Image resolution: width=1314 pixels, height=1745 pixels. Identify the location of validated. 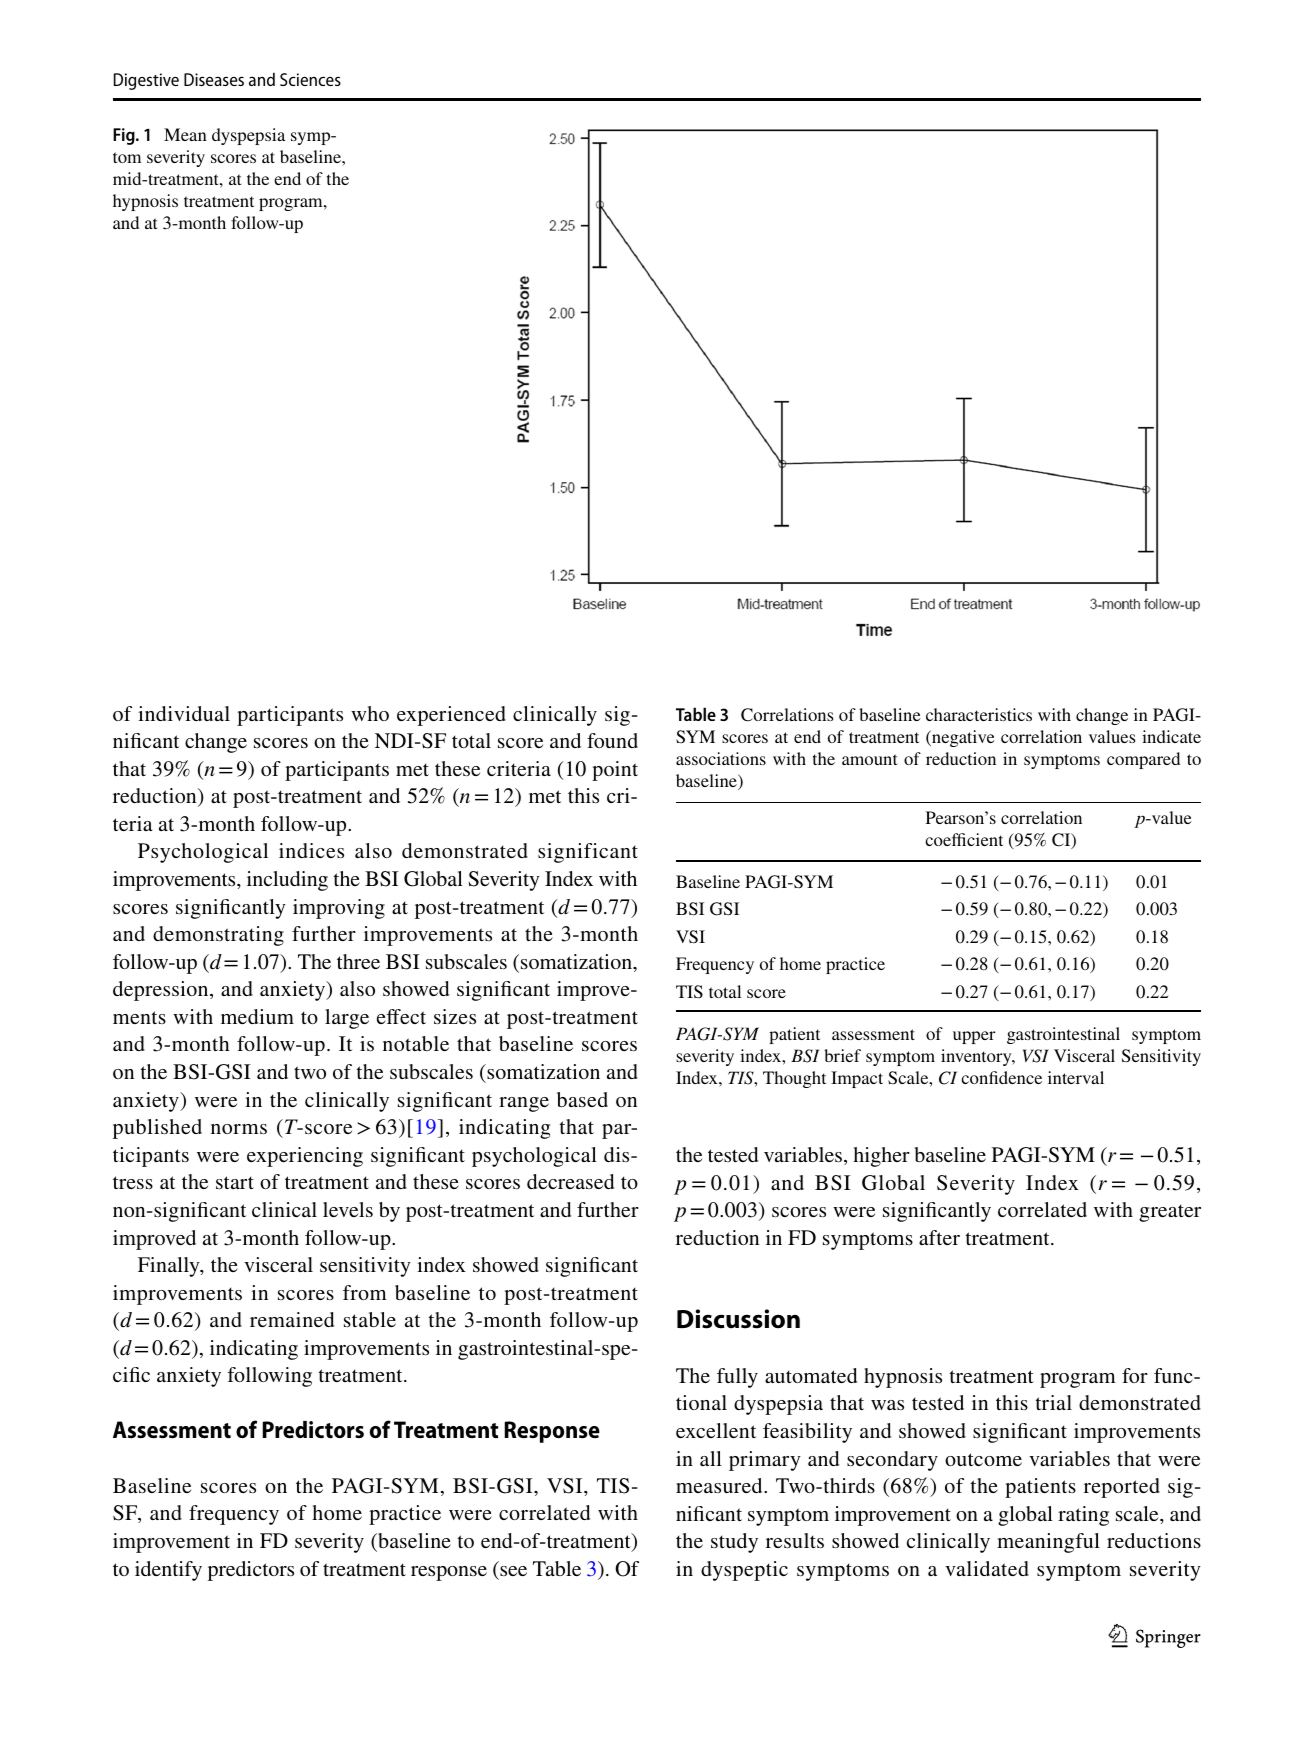
(987, 1568).
